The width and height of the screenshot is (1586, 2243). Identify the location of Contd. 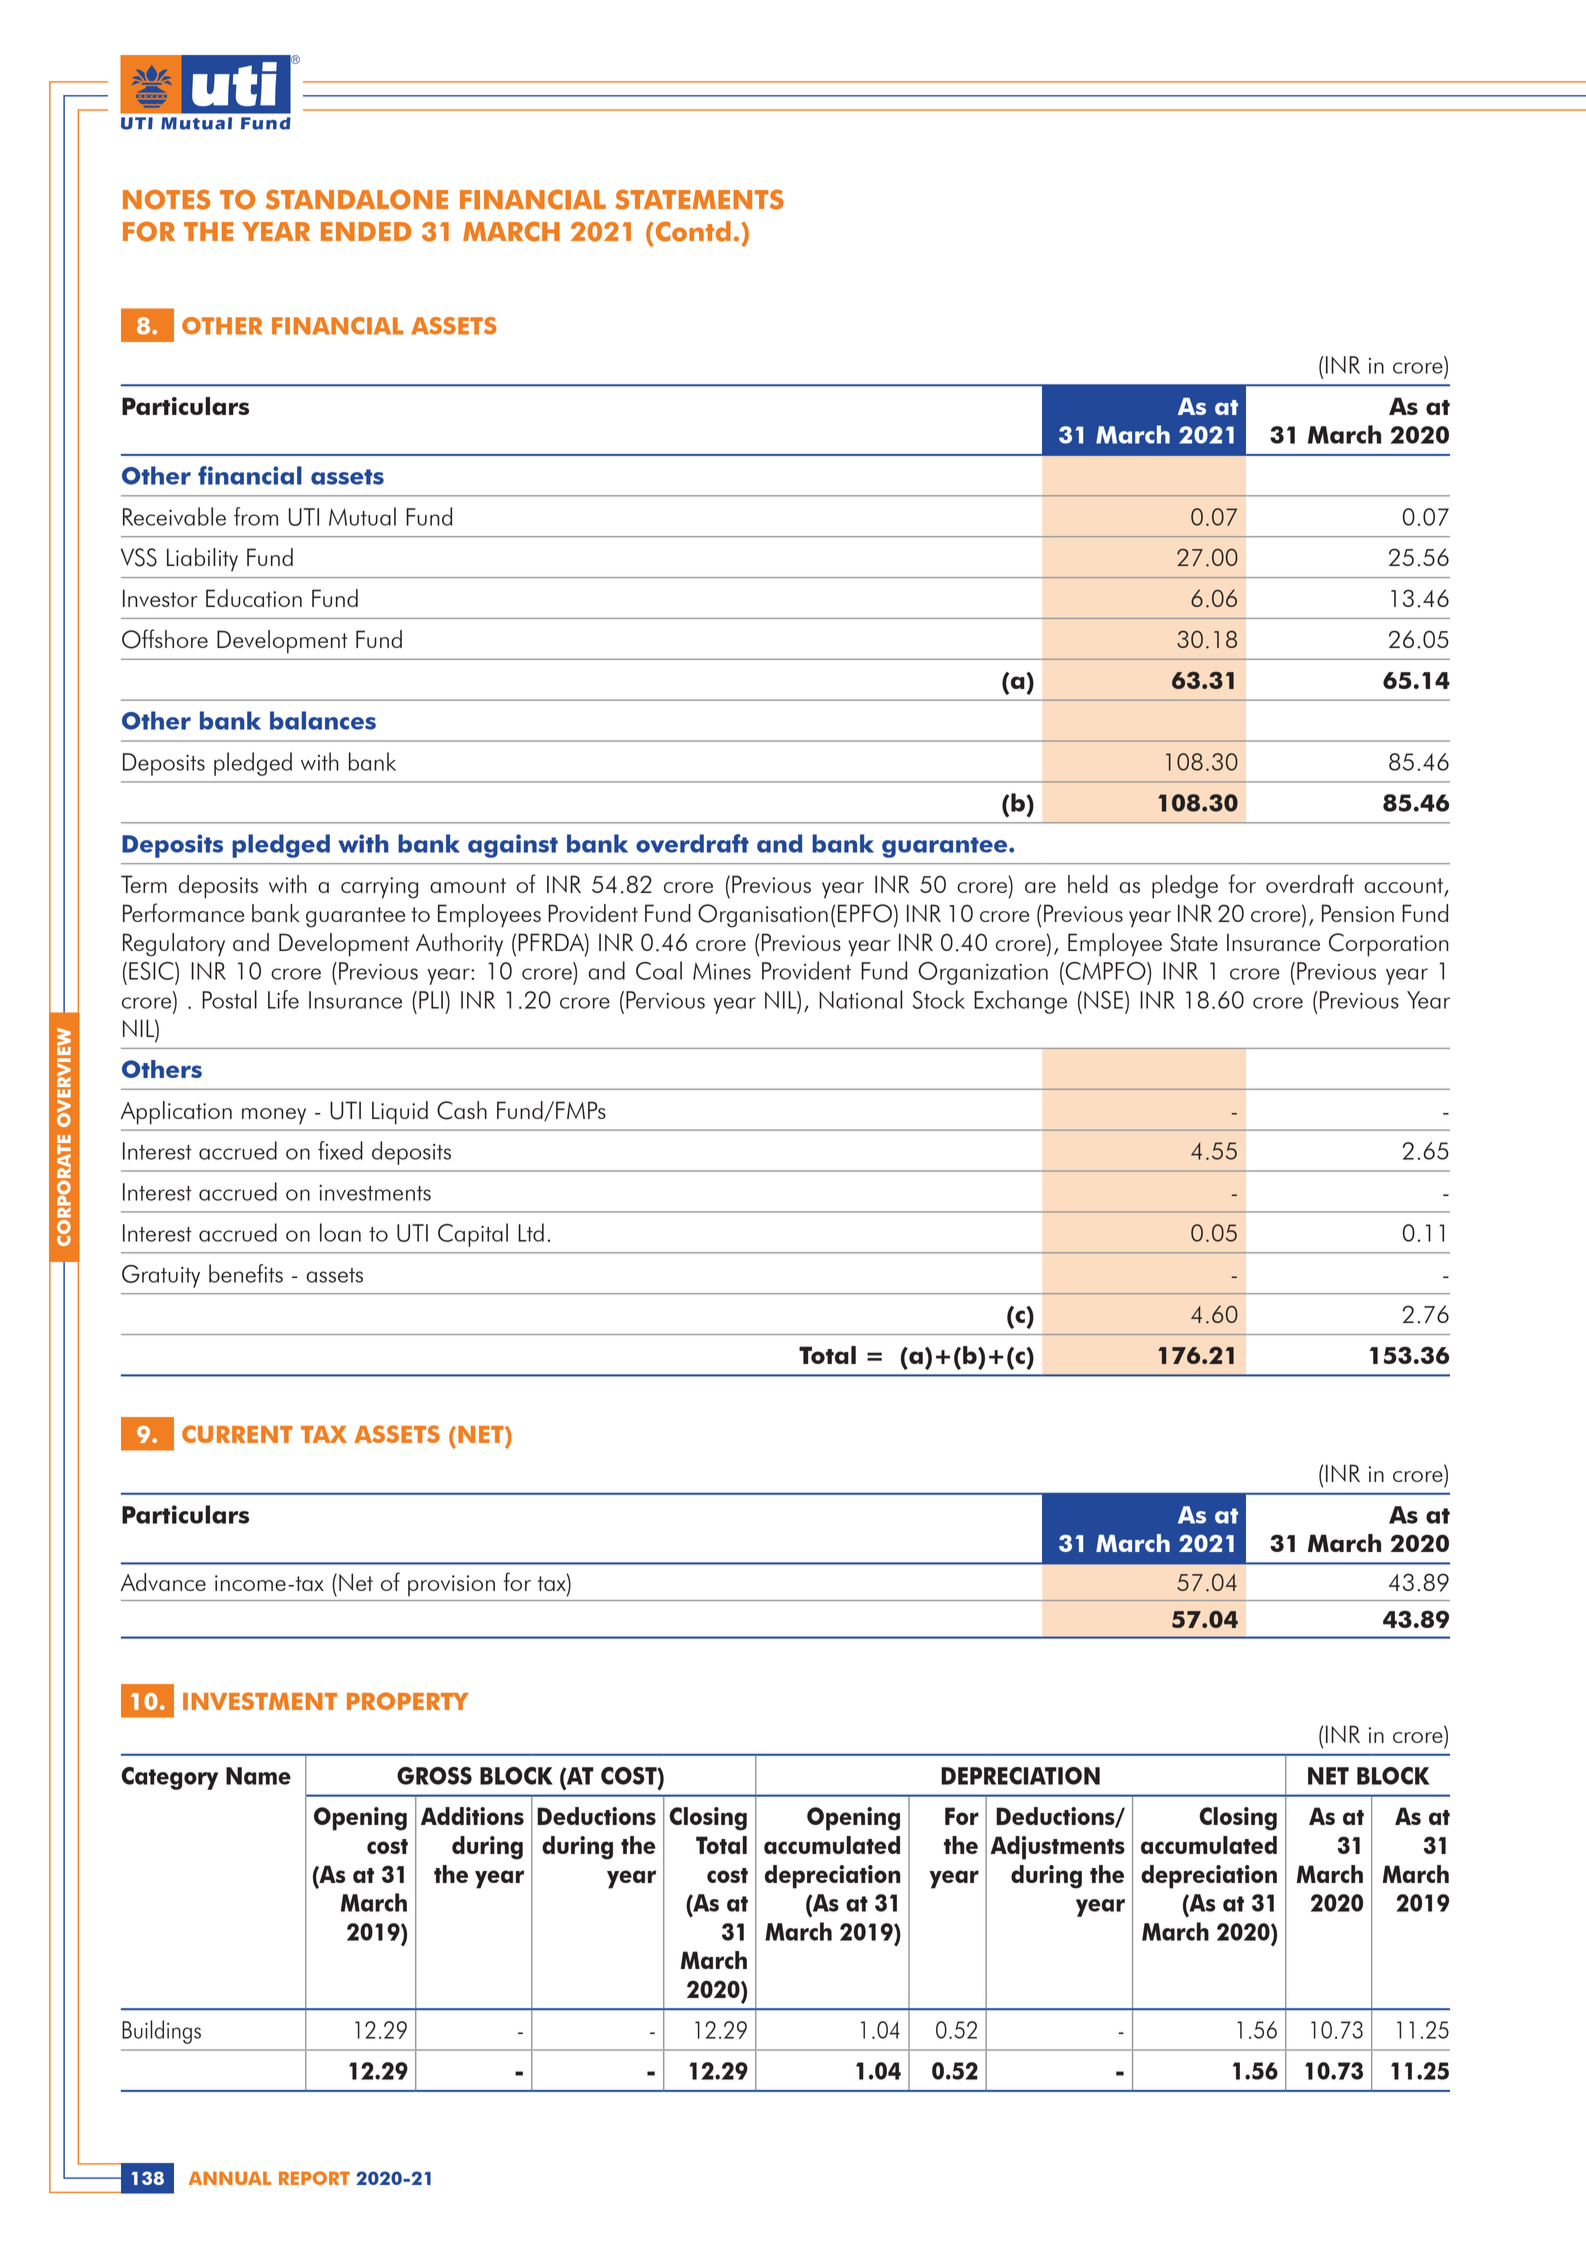
(692, 231).
